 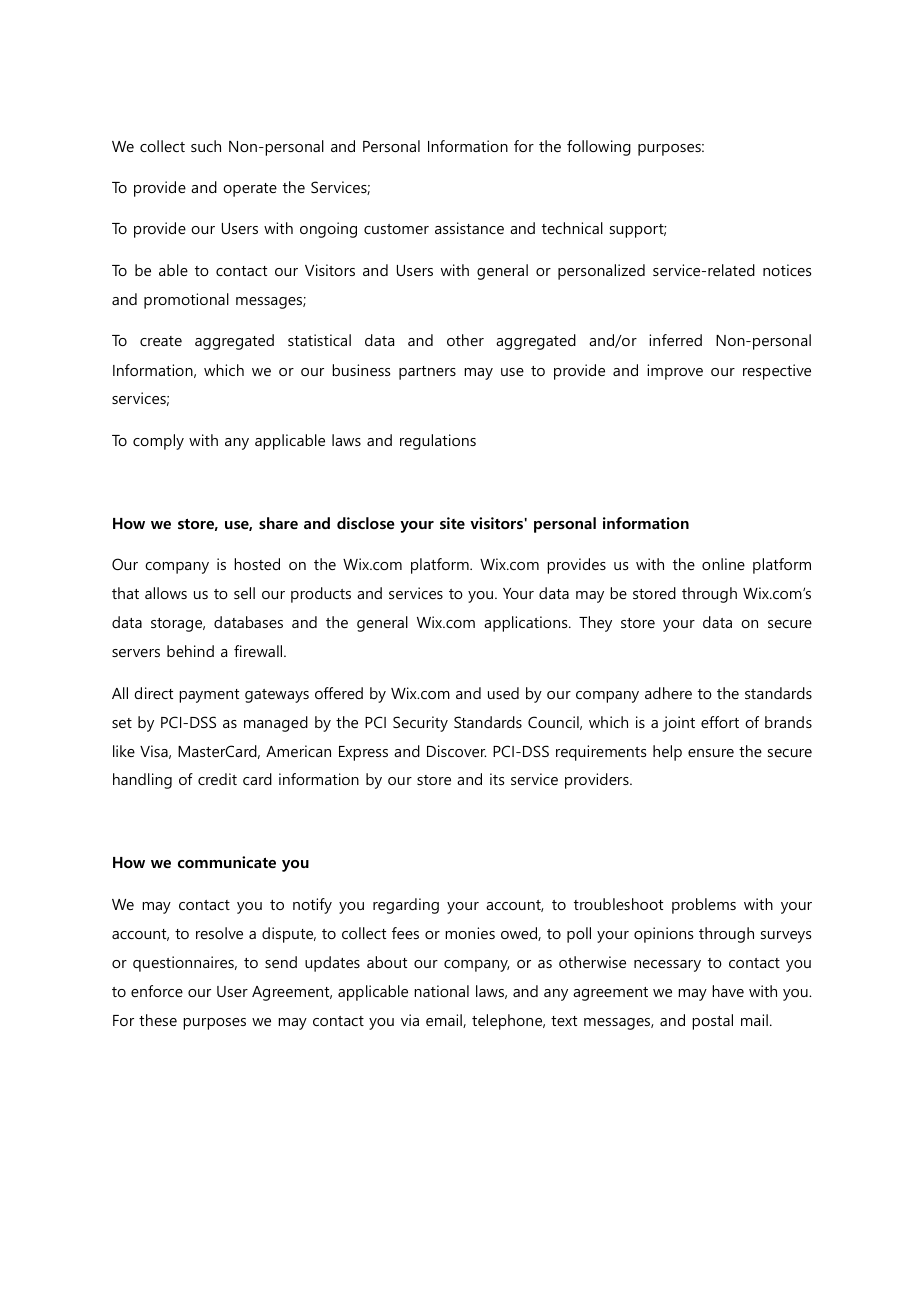 I want to click on enforce, so click(x=157, y=991).
